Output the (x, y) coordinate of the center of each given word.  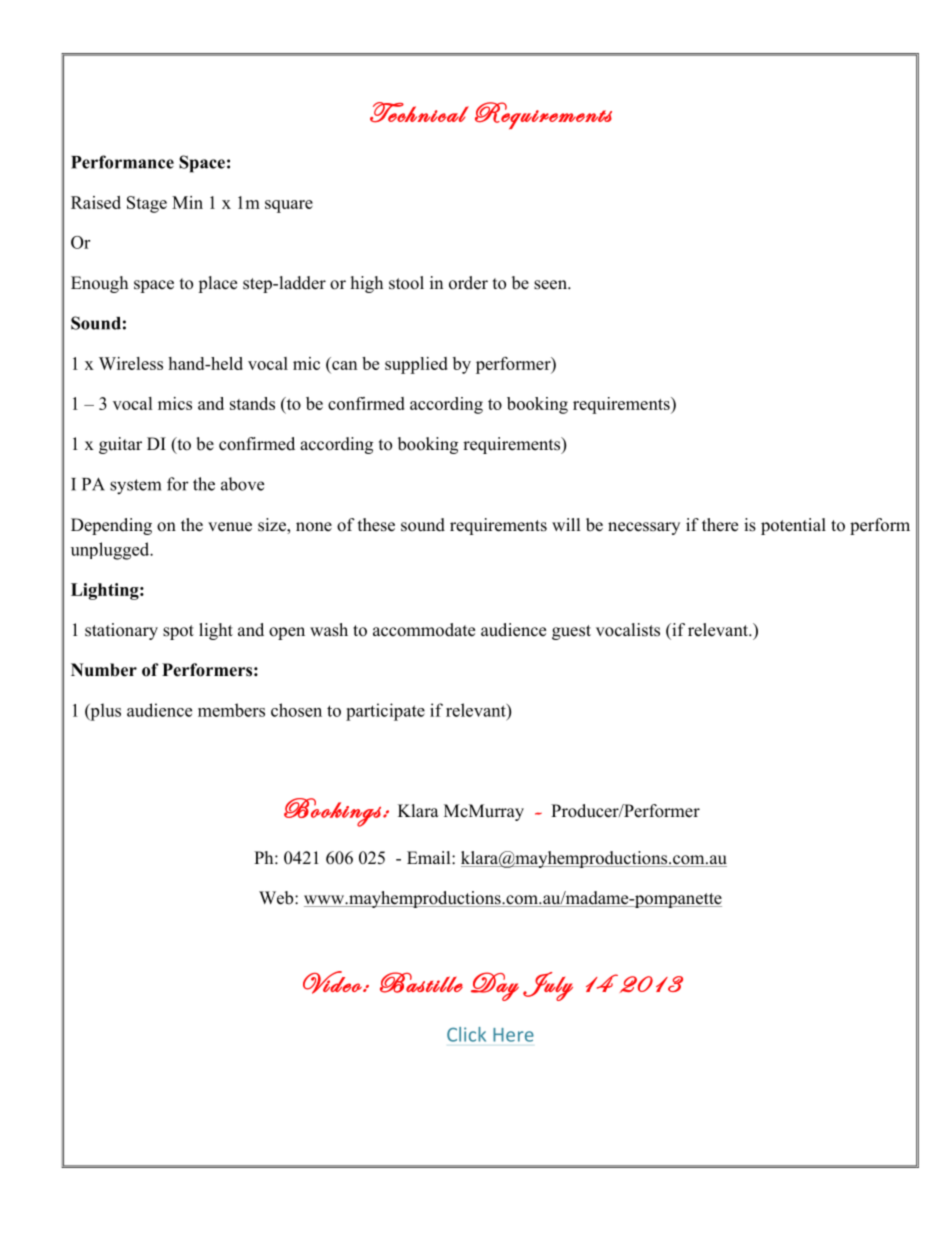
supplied (416, 365)
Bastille (421, 982)
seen (551, 285)
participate (385, 712)
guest (571, 632)
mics (175, 403)
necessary (644, 528)
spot (178, 632)
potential (793, 526)
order (468, 283)
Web (277, 898)
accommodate (424, 630)
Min (187, 202)
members (231, 710)
